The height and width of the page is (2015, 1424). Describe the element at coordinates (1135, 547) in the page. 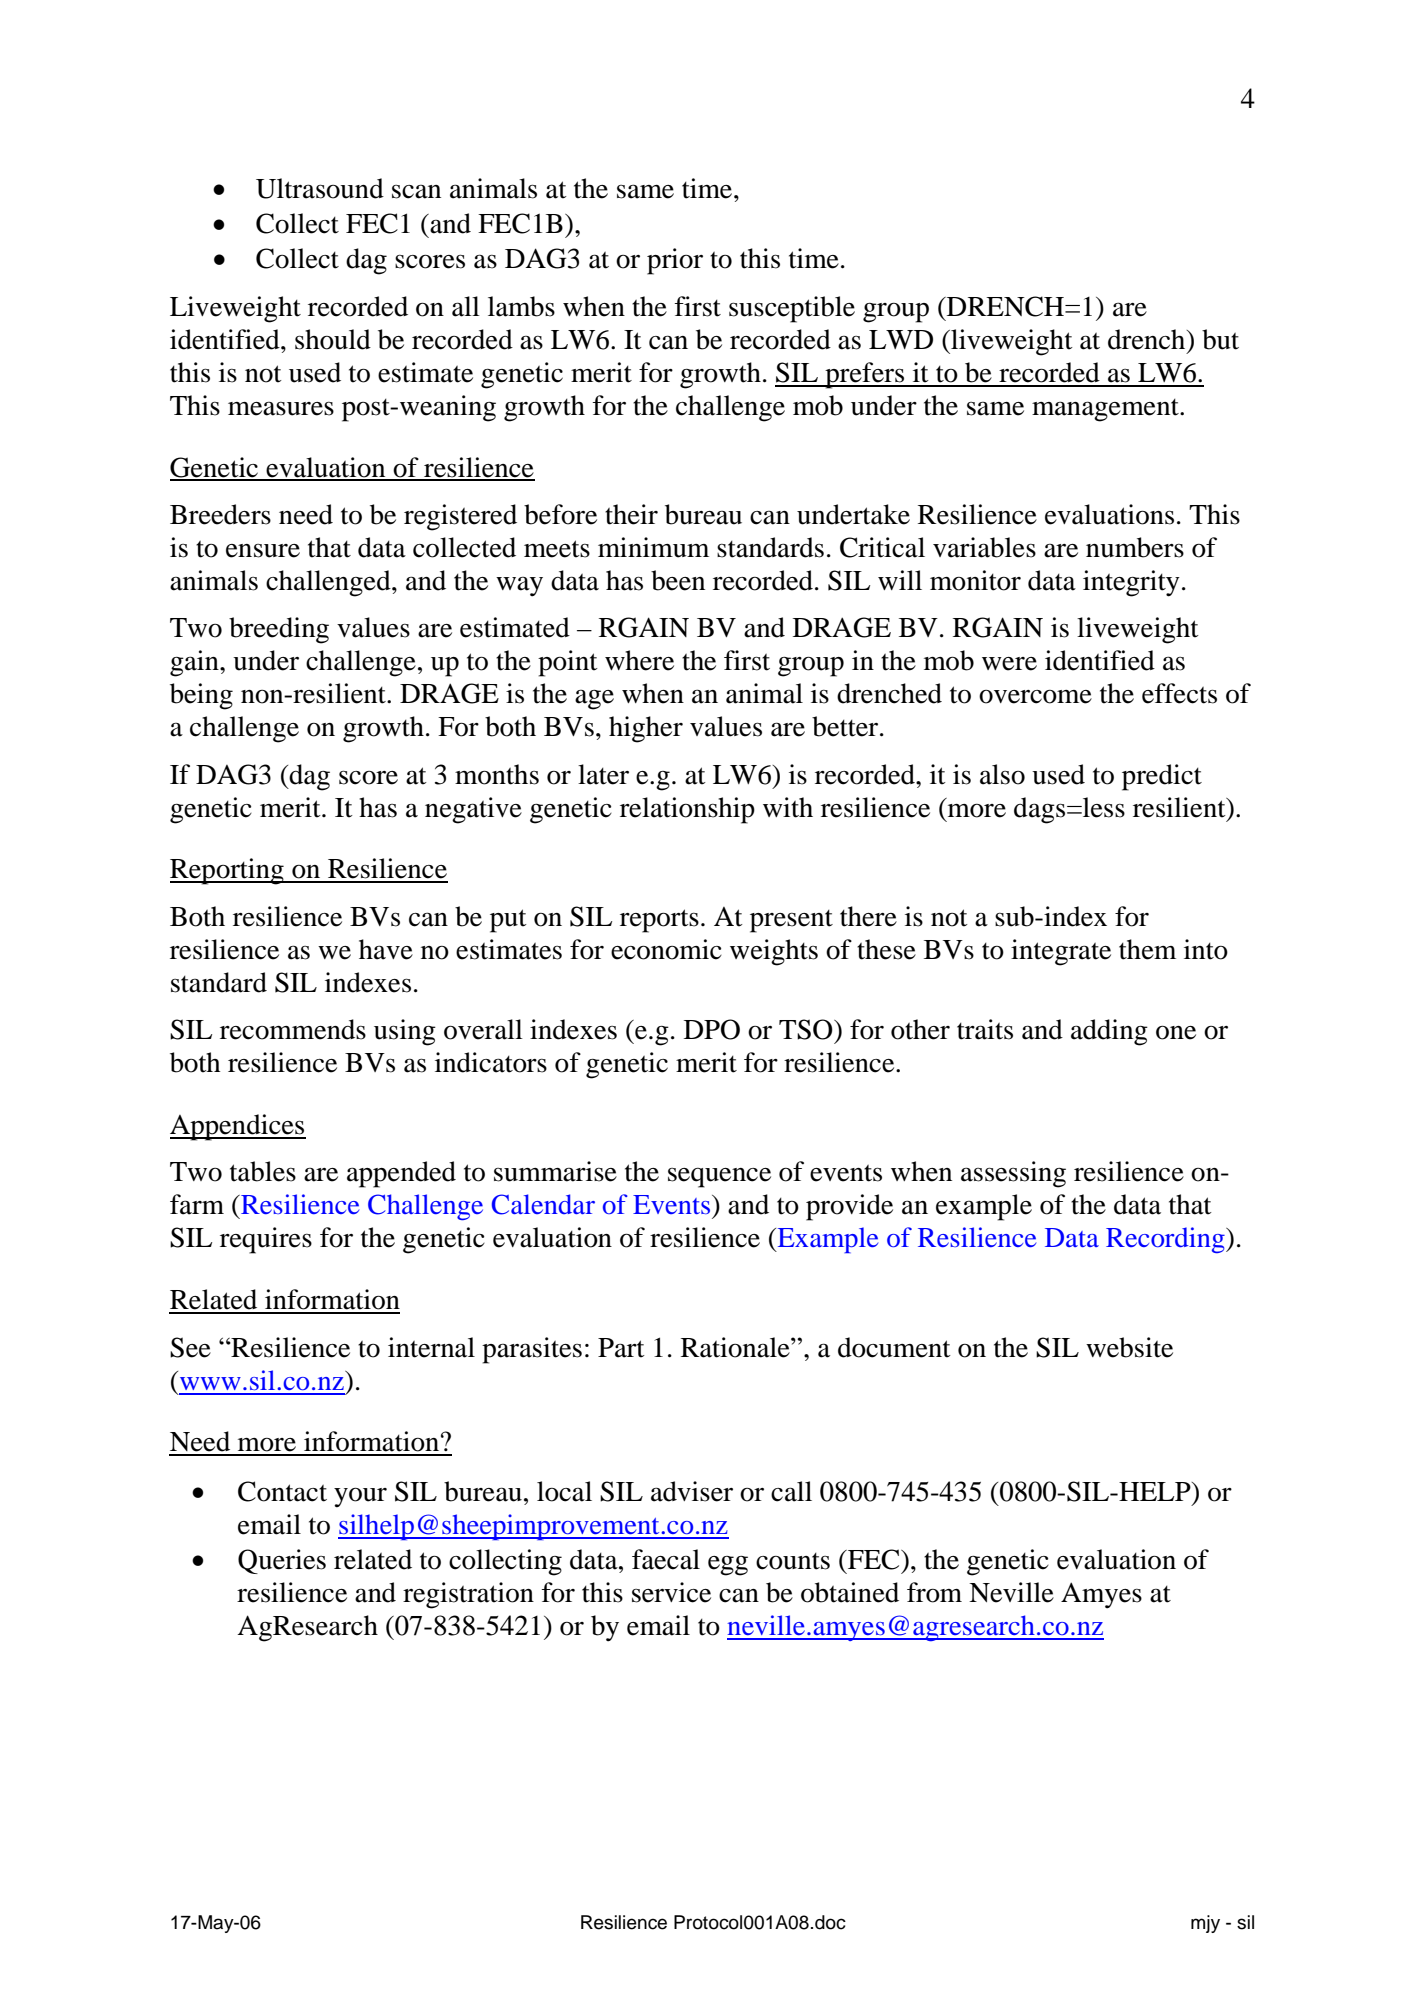

I see `numbers` at that location.
